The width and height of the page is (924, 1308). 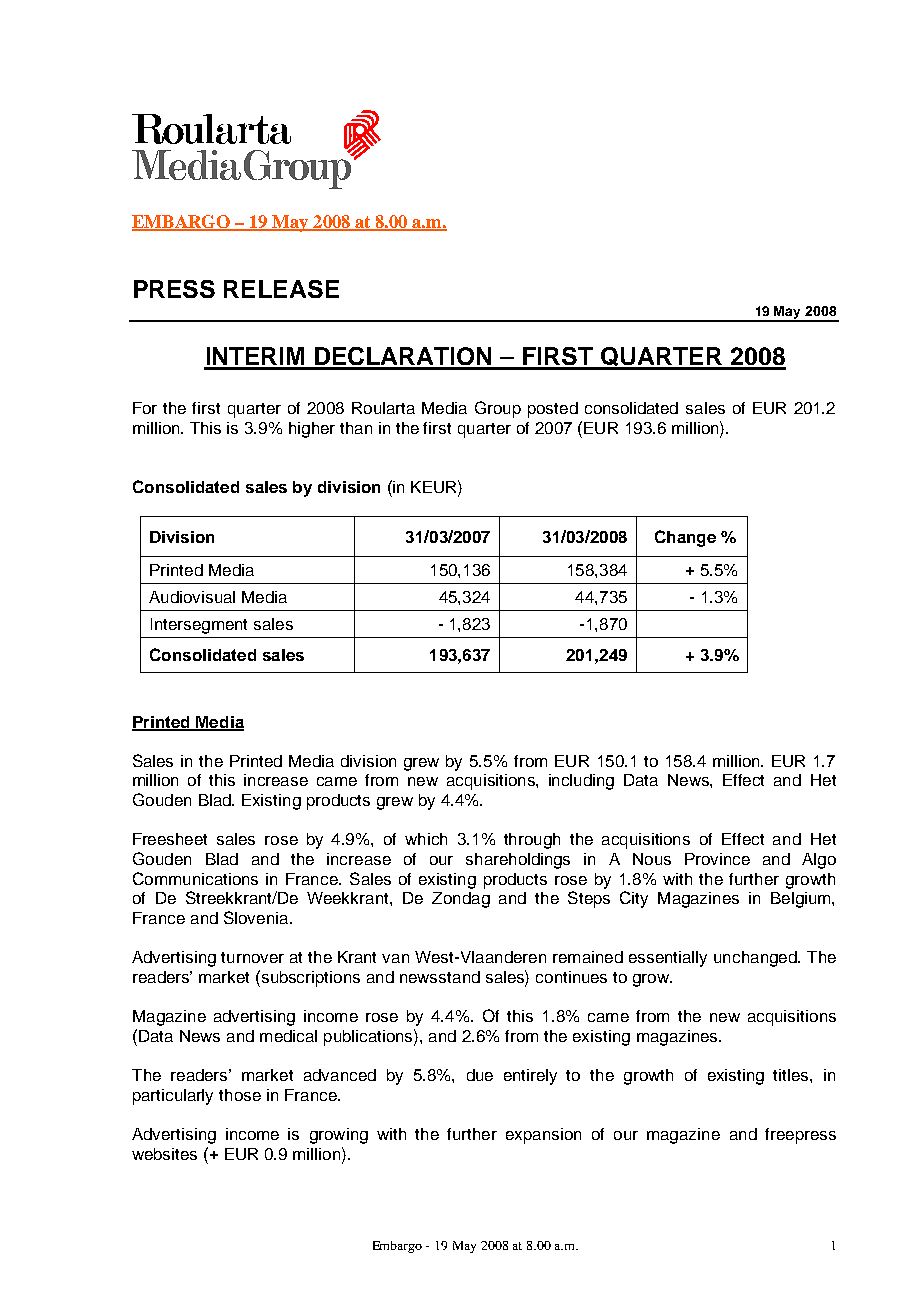 What do you see at coordinates (195, 878) in the page?
I see `Communications` at bounding box center [195, 878].
